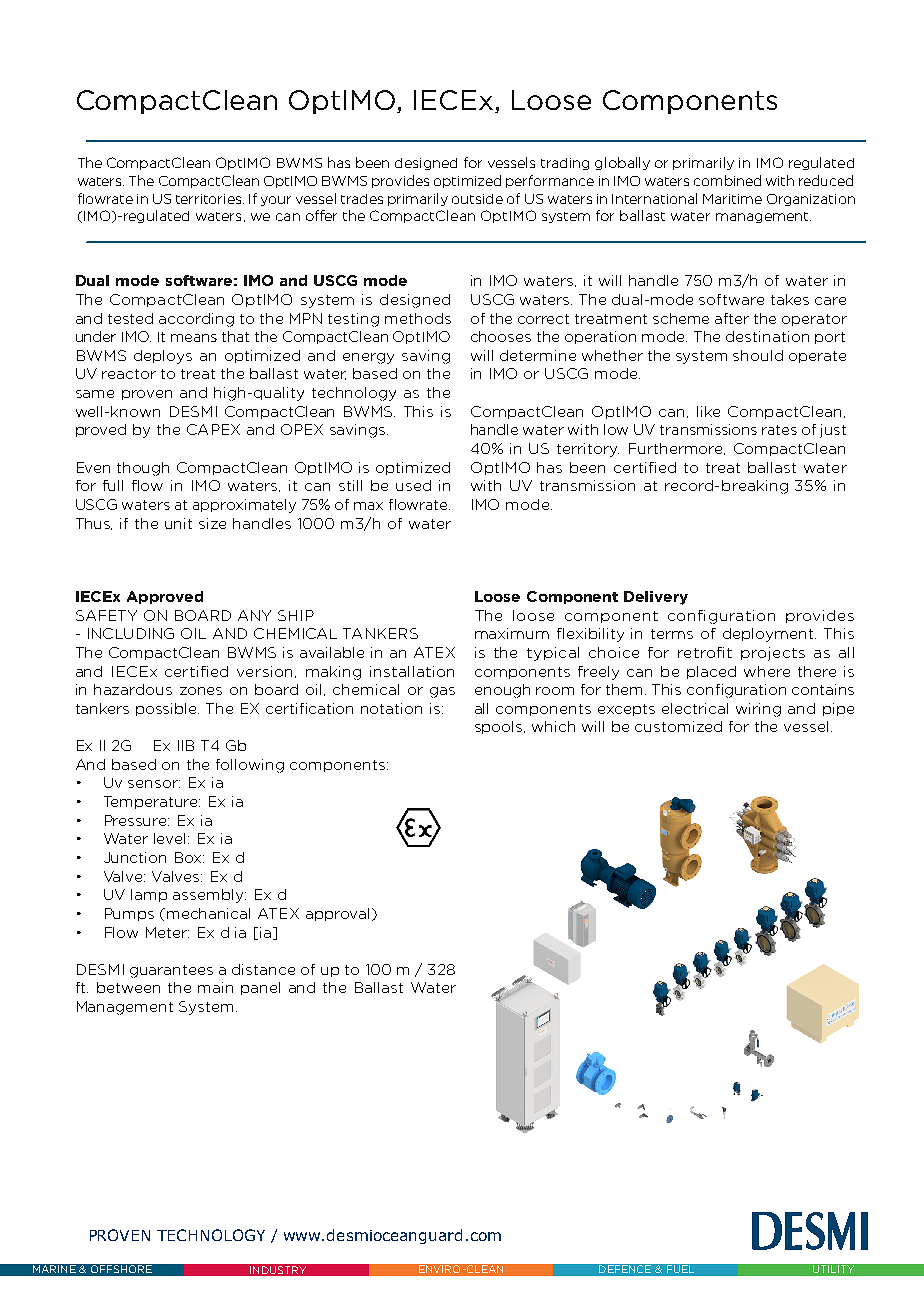 This document has width=924, height=1308. I want to click on deploys, so click(163, 357).
